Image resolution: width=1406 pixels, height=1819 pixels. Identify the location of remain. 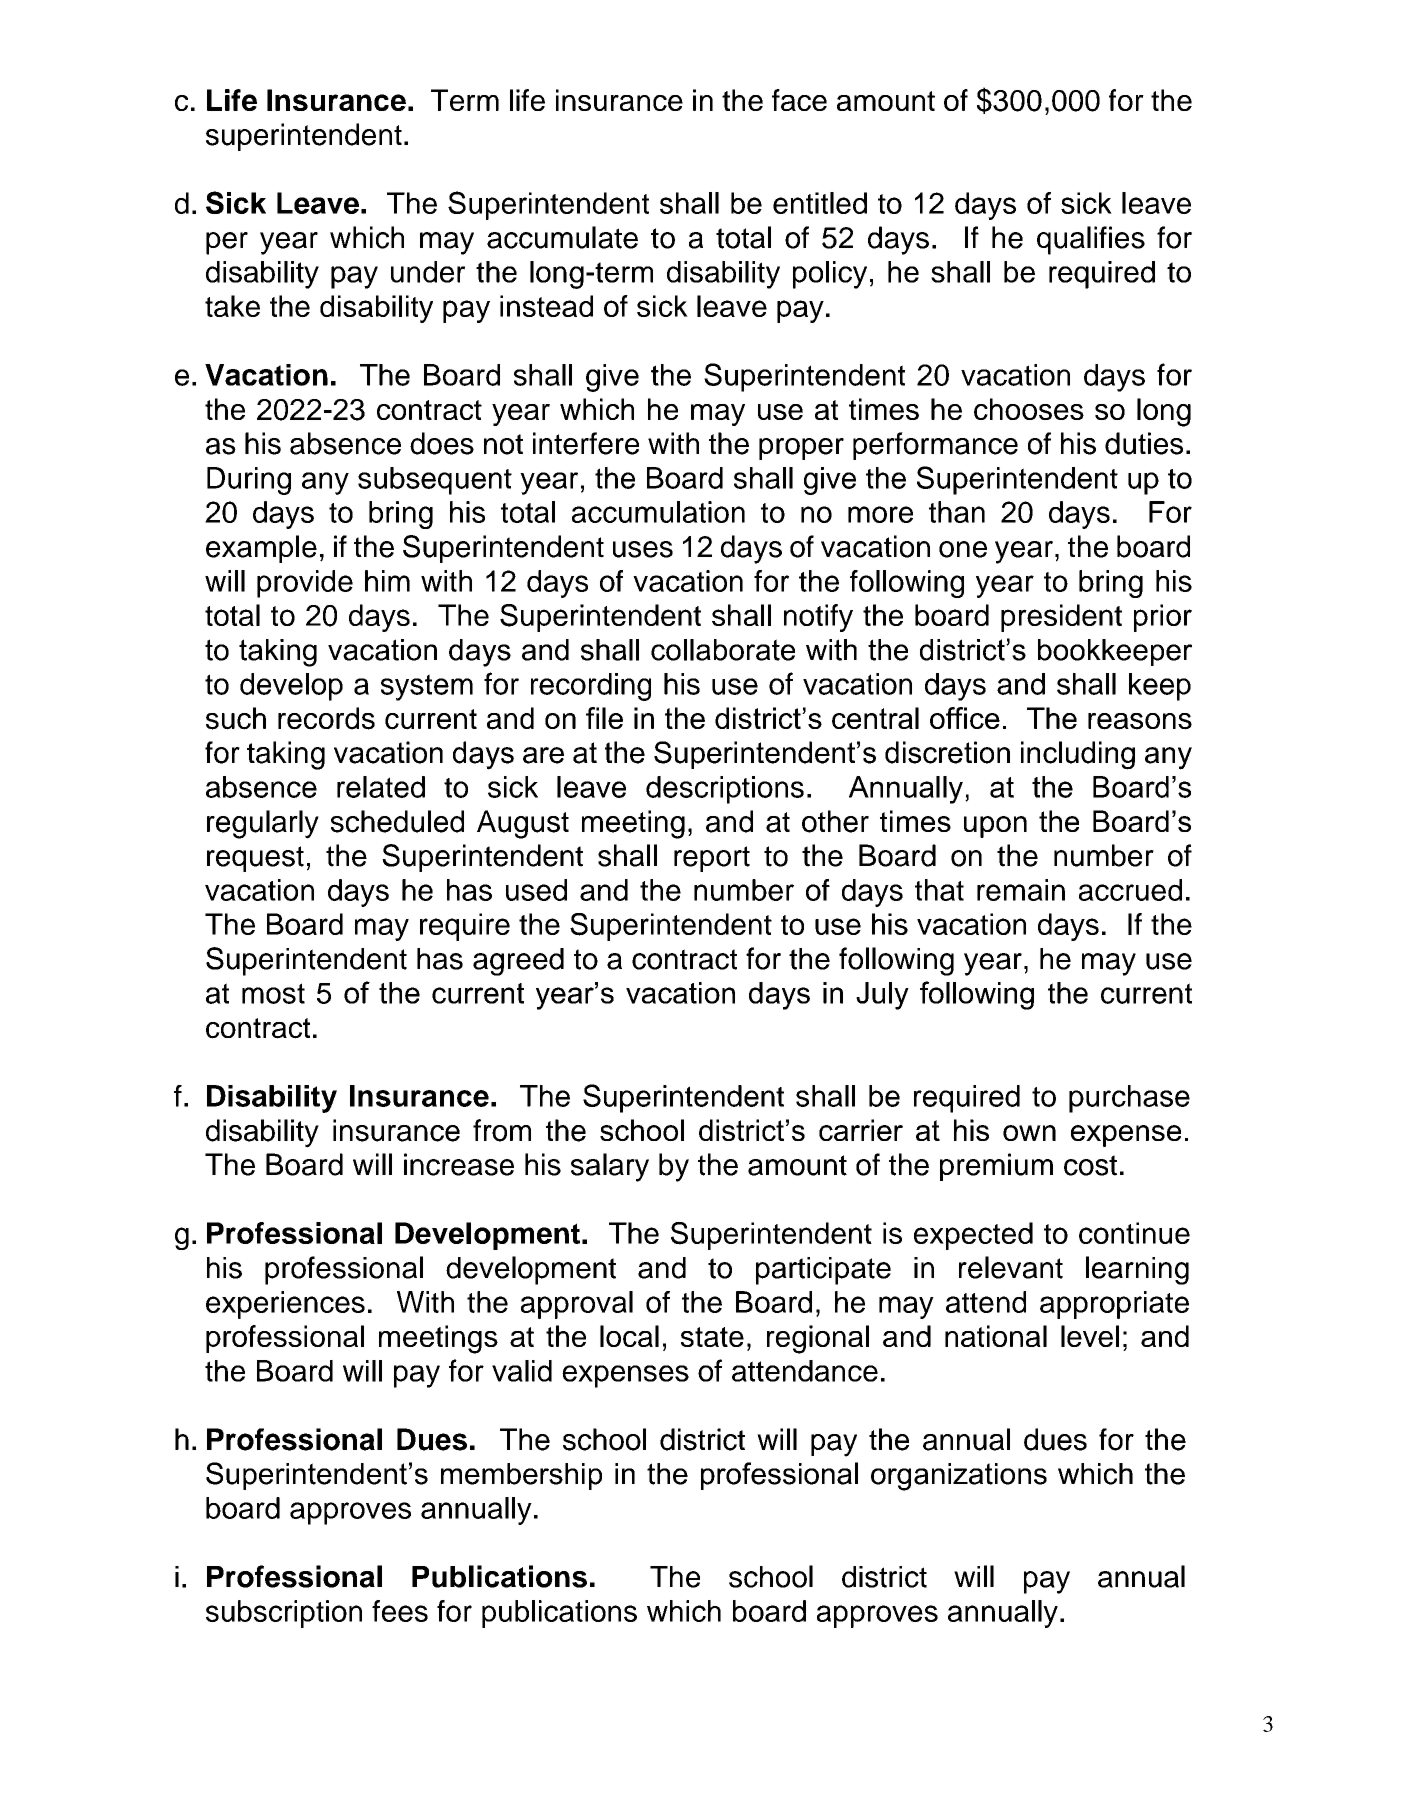
(1021, 890).
